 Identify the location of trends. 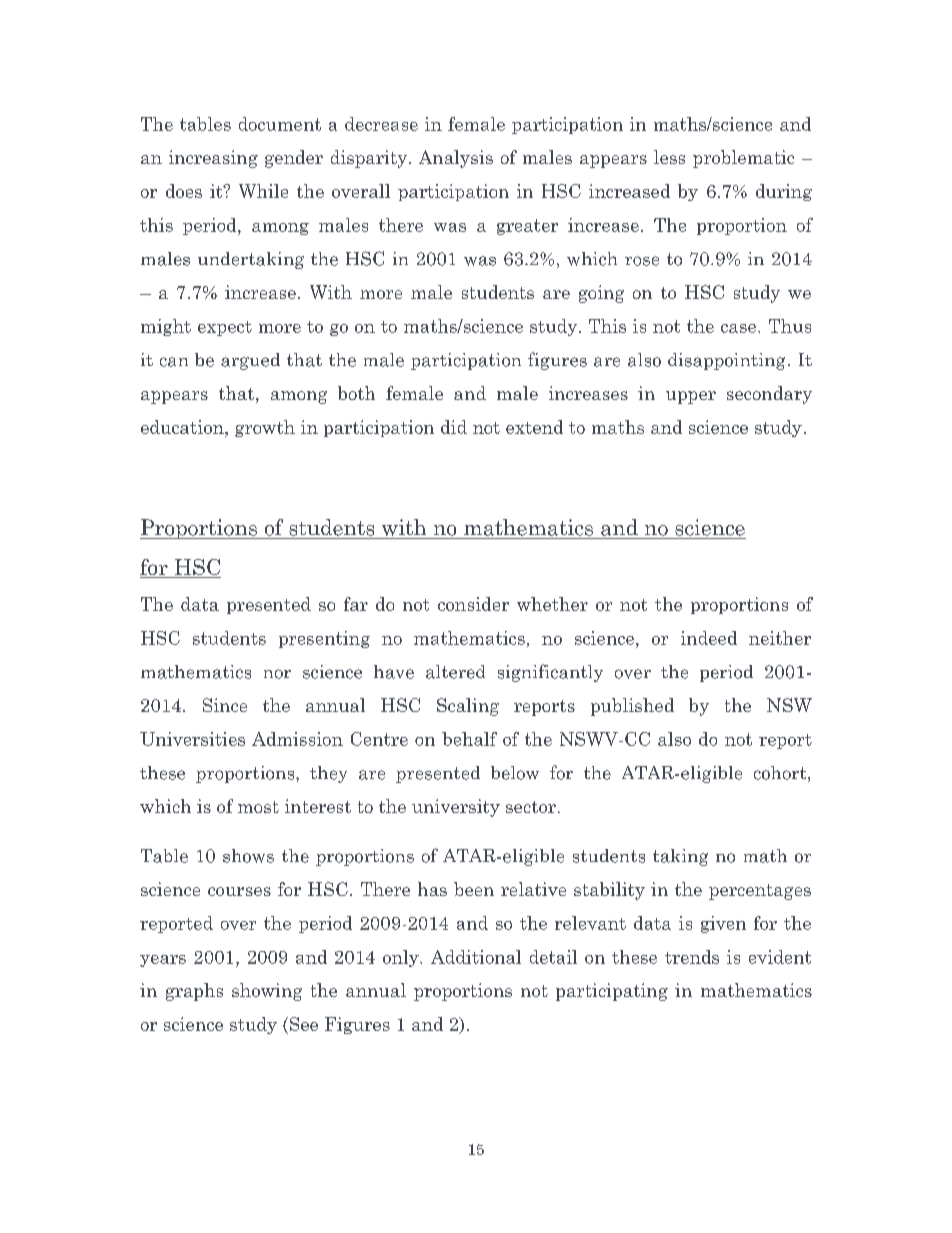
(692, 957).
